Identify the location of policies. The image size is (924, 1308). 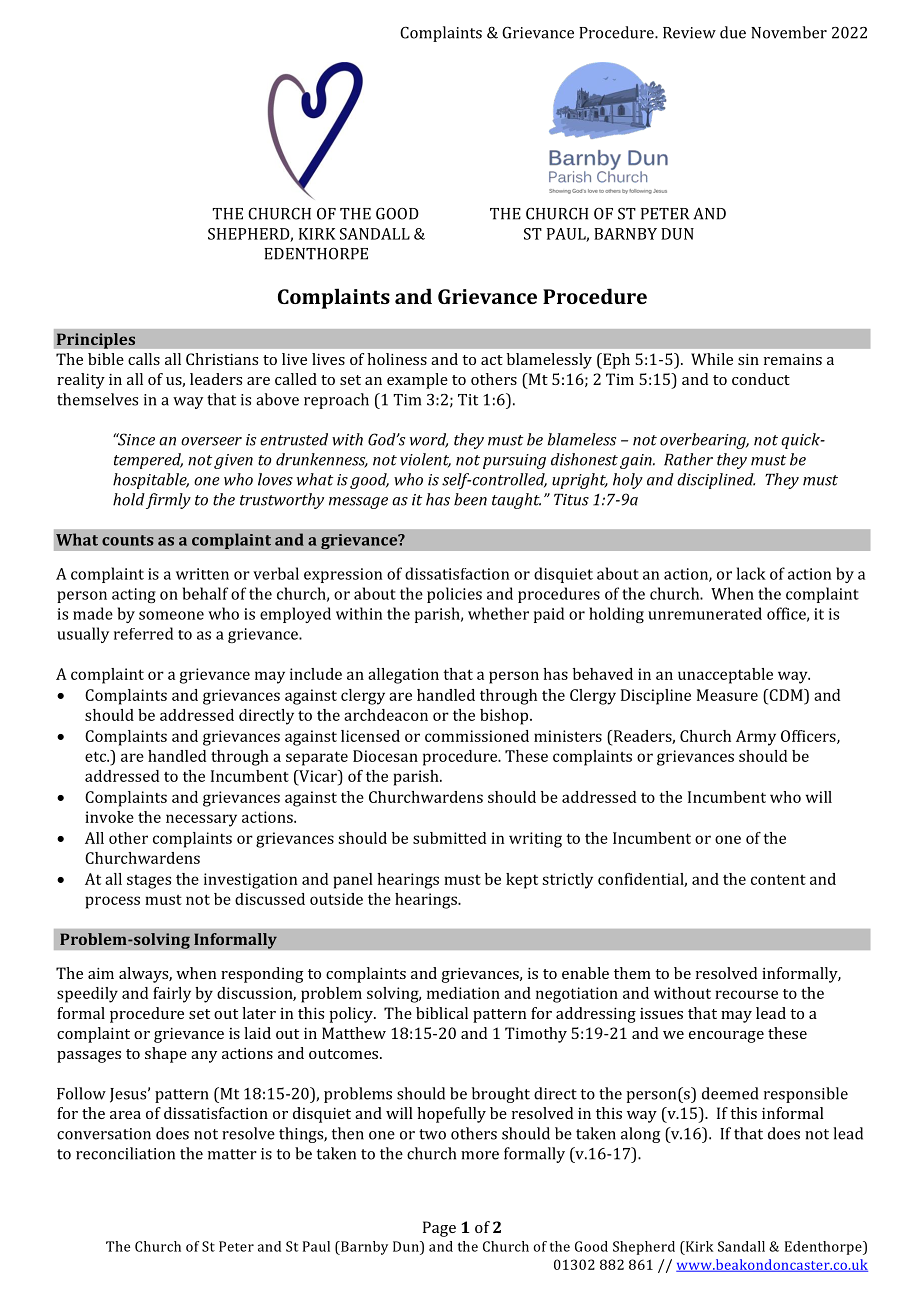
(454, 595).
